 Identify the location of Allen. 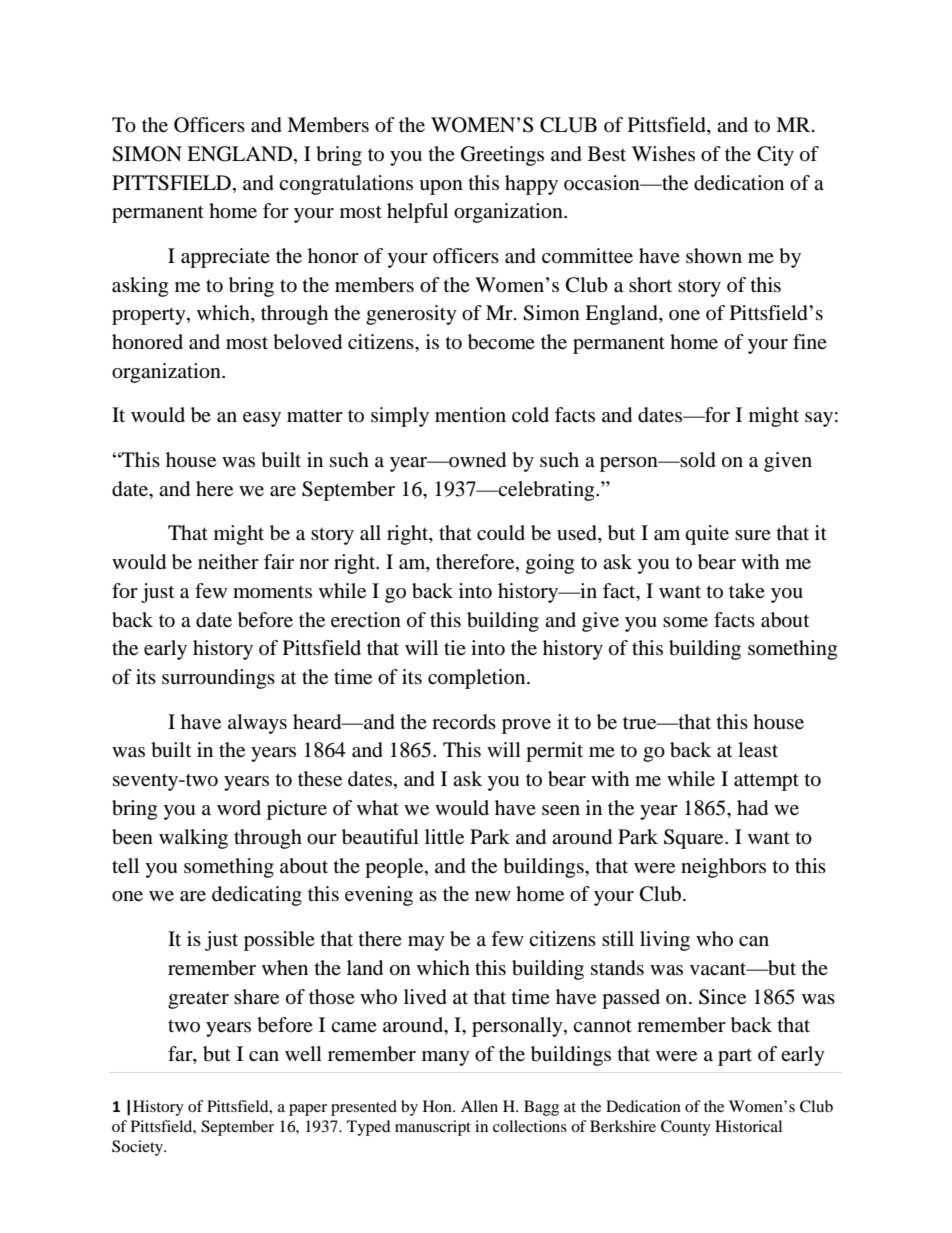
(479, 1106).
